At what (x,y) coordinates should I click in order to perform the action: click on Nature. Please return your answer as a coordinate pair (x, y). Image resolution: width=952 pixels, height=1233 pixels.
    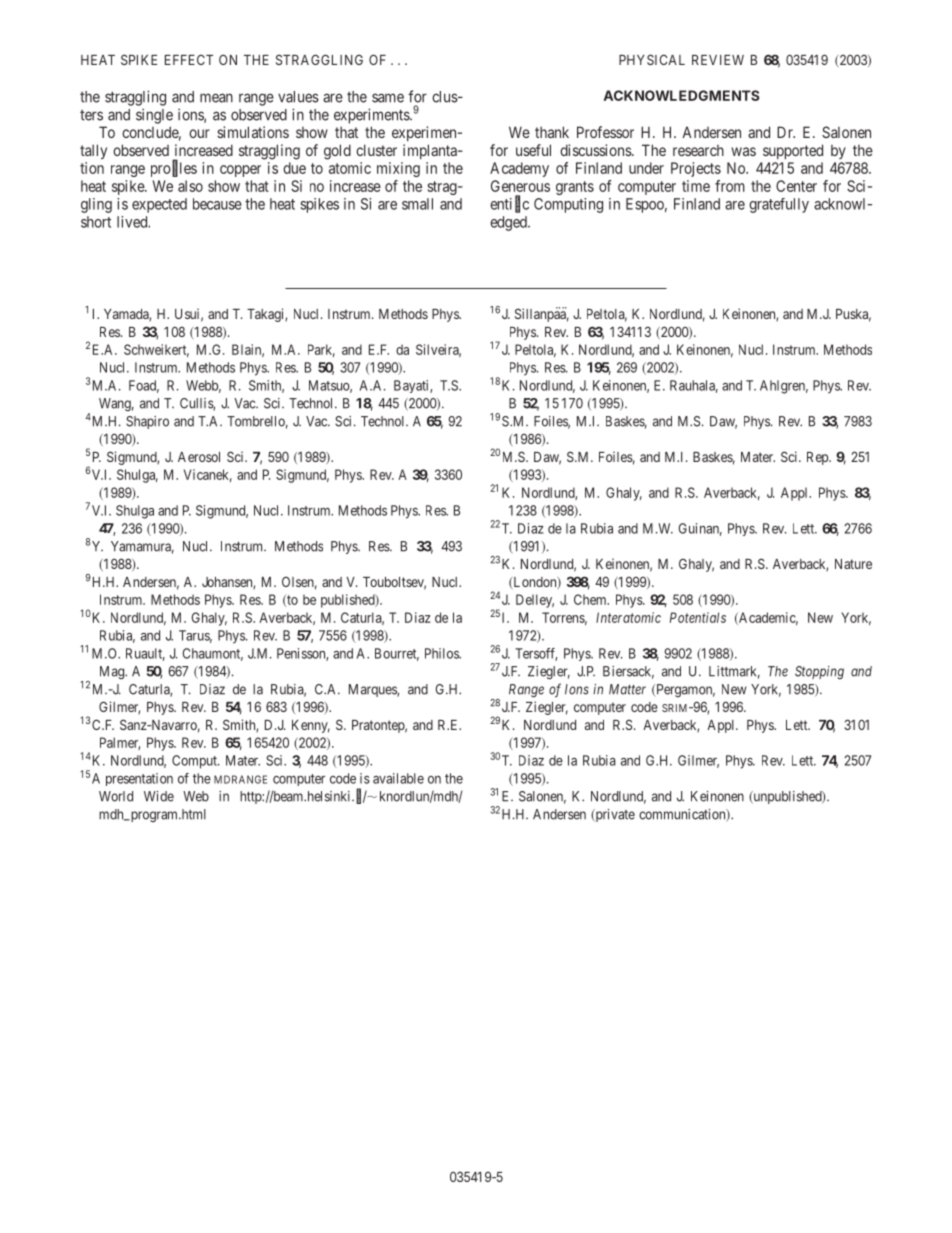
    Looking at the image, I should click on (853, 564).
